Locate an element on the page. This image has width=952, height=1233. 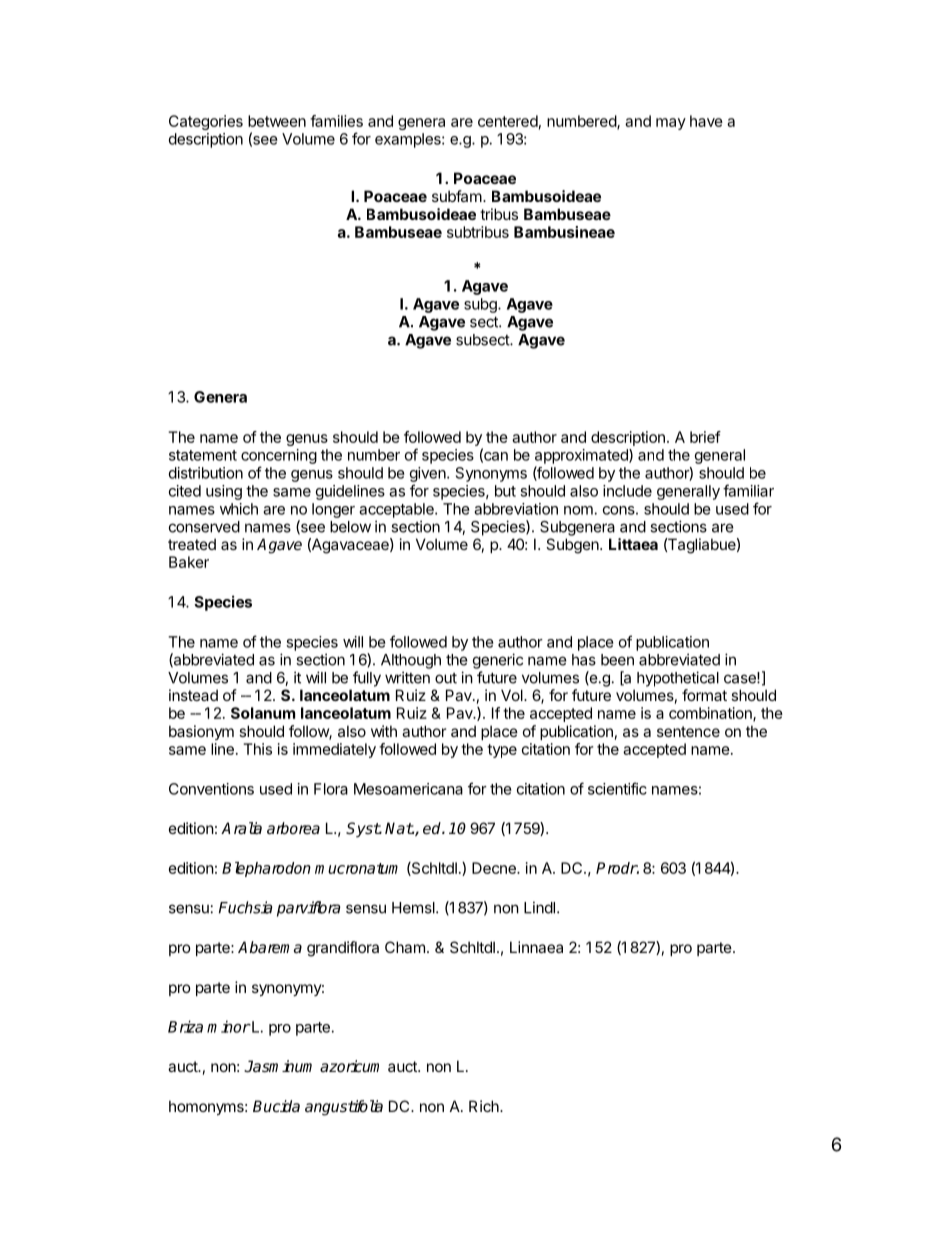
generic is located at coordinates (498, 661).
